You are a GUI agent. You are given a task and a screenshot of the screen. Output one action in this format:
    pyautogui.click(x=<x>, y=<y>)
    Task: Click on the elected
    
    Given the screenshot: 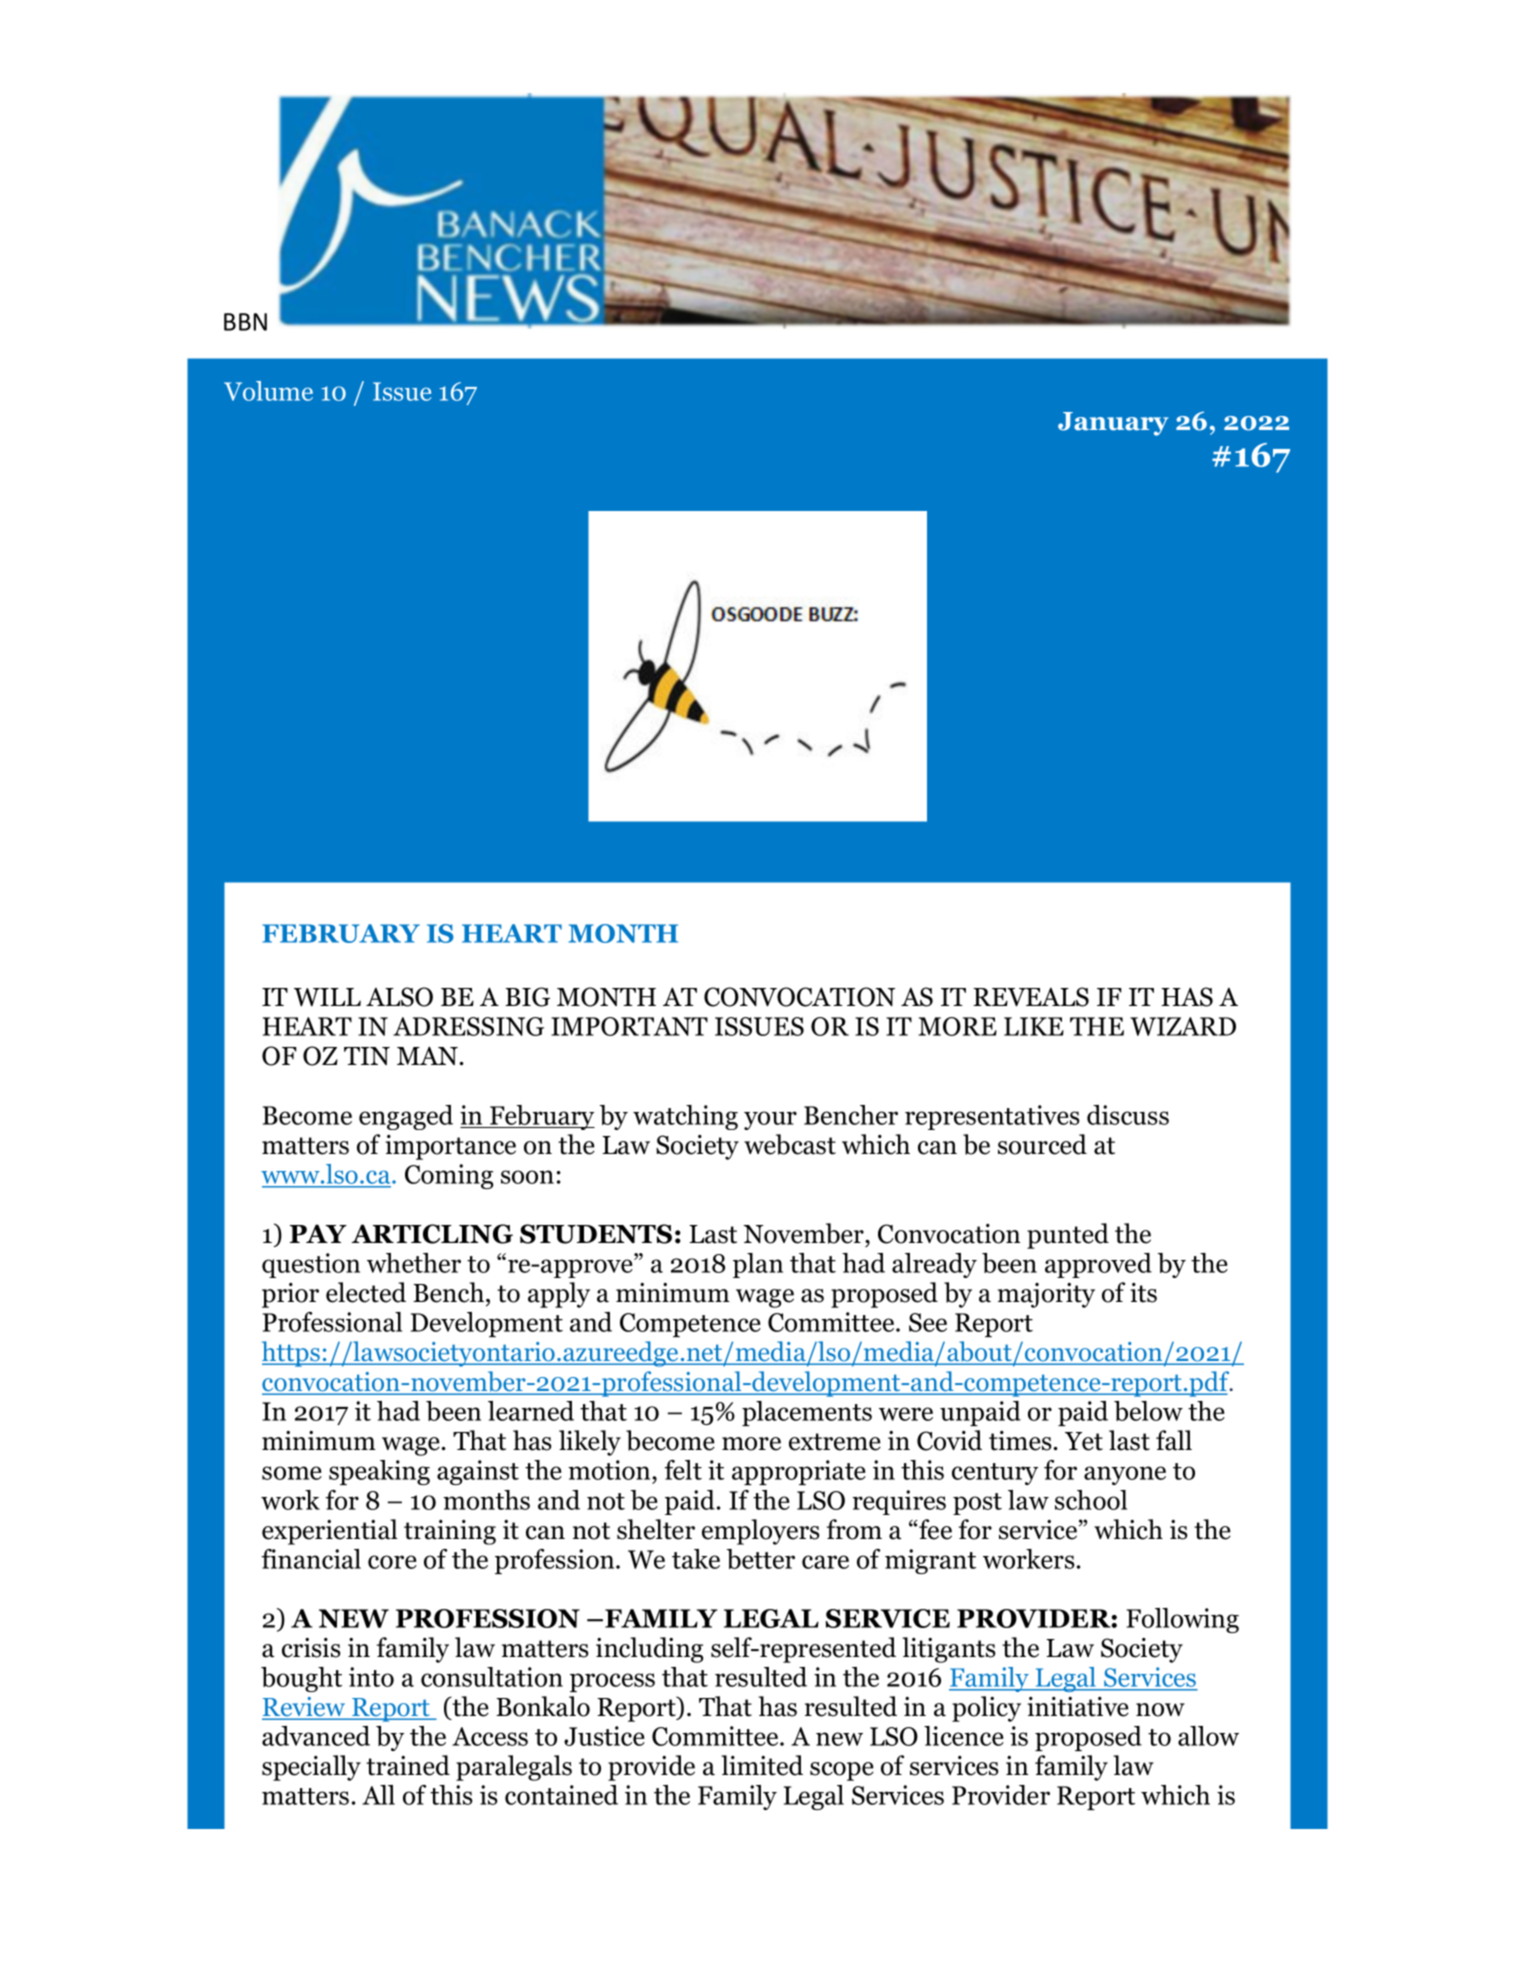 What is the action you would take?
    pyautogui.click(x=366, y=1292)
